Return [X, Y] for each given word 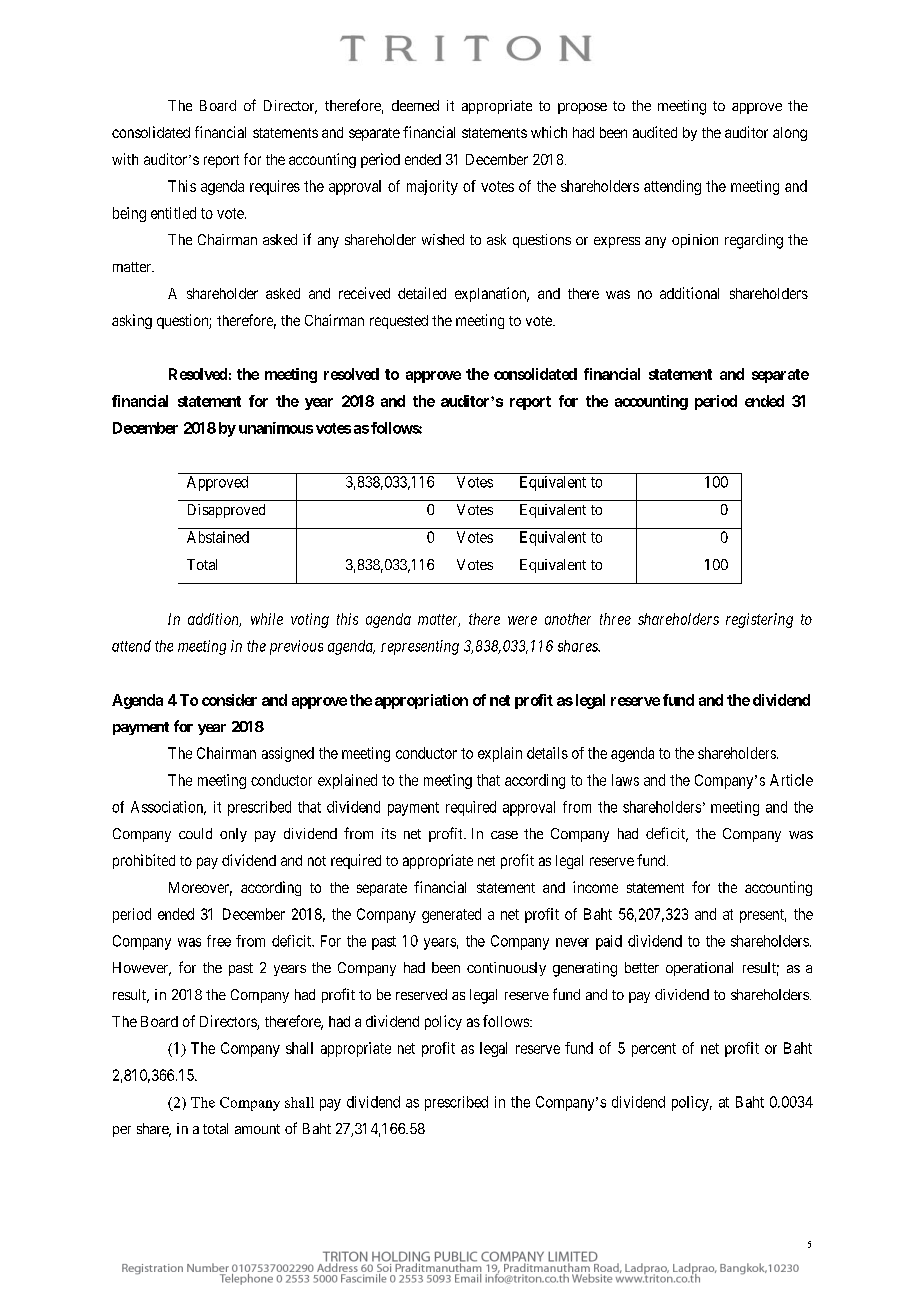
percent [654, 1050]
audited [655, 132]
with [125, 159]
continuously [506, 969]
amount [257, 1129]
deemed [415, 105]
